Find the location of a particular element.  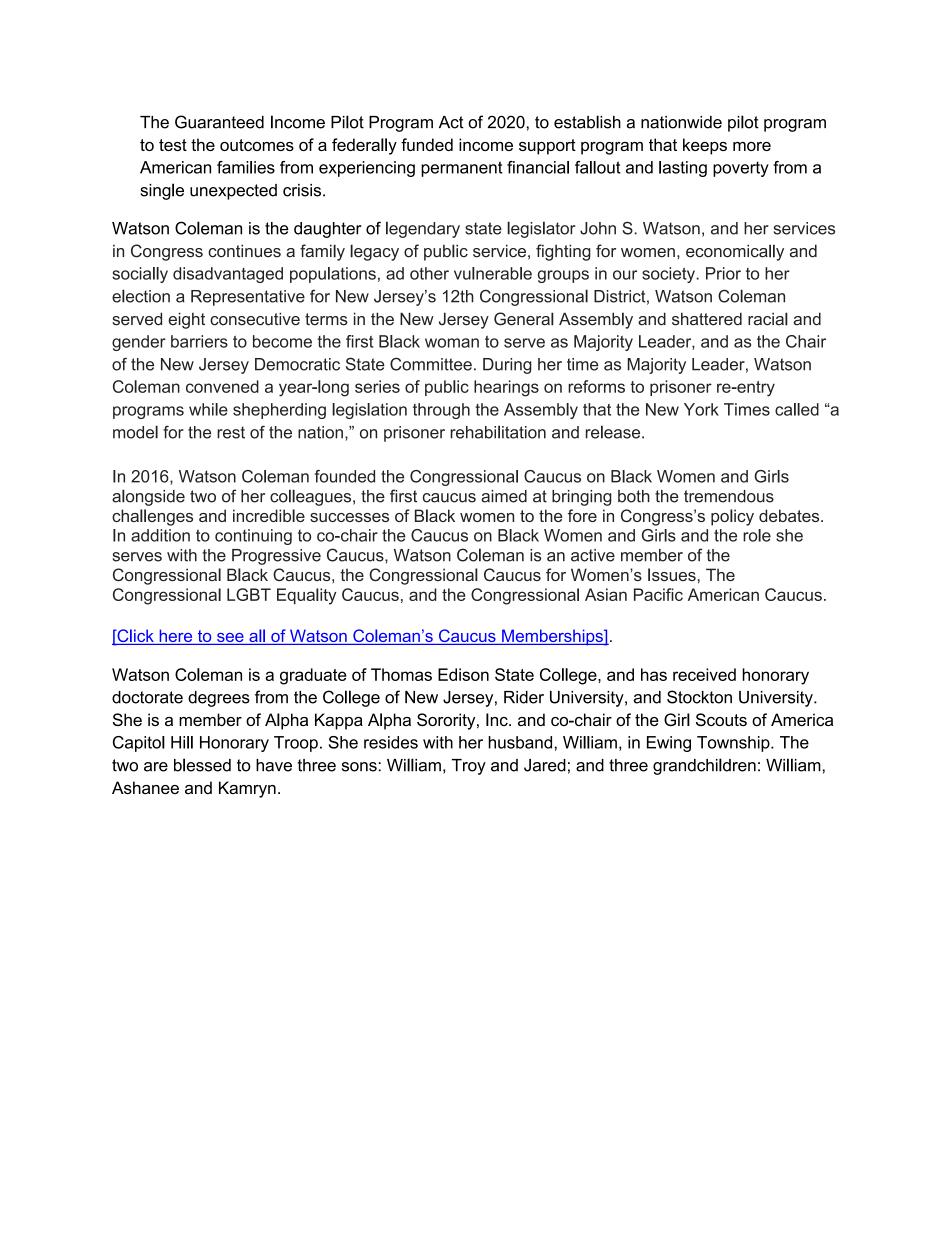

Guaranteed is located at coordinates (219, 122).
